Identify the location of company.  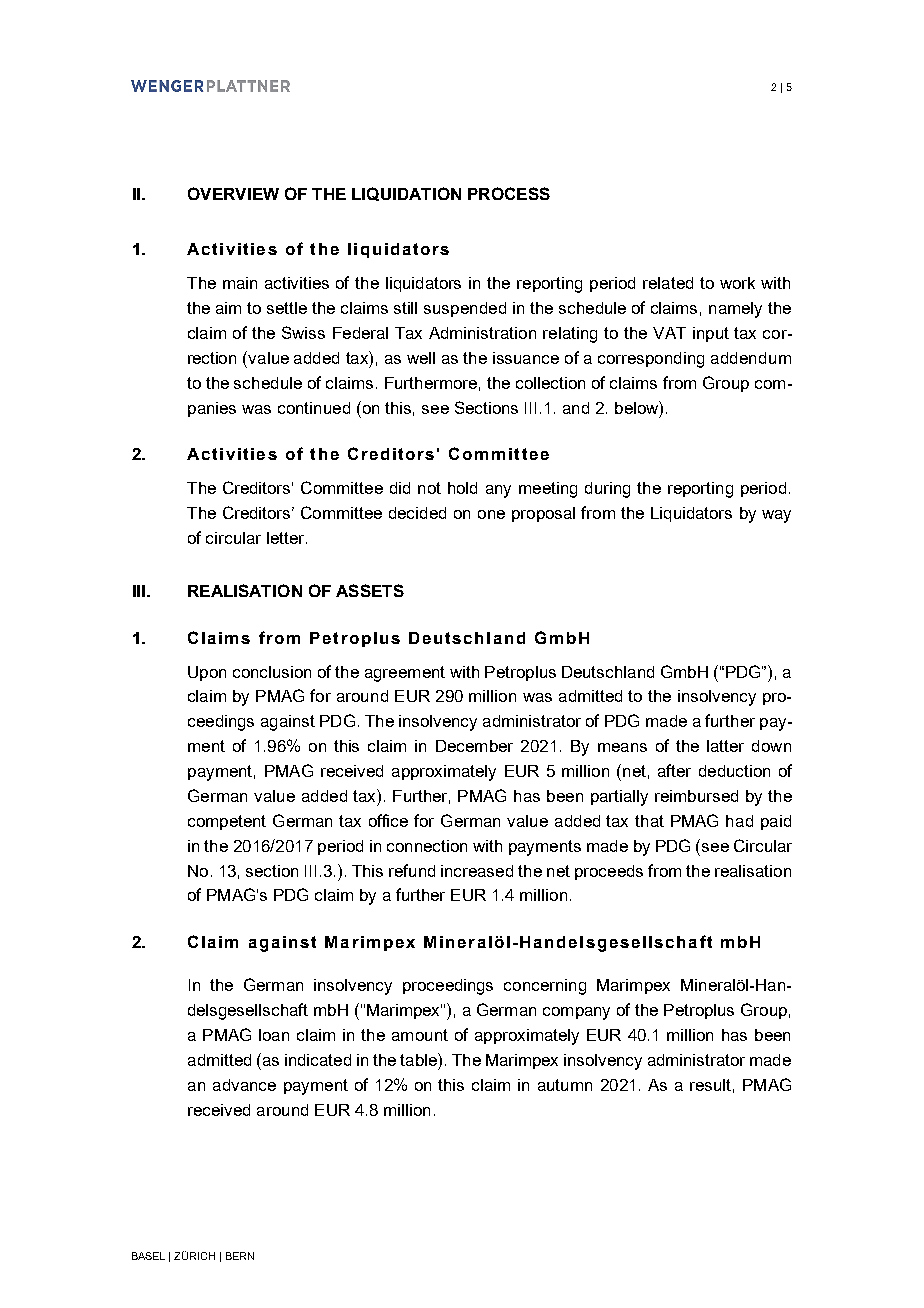
(576, 1013).
